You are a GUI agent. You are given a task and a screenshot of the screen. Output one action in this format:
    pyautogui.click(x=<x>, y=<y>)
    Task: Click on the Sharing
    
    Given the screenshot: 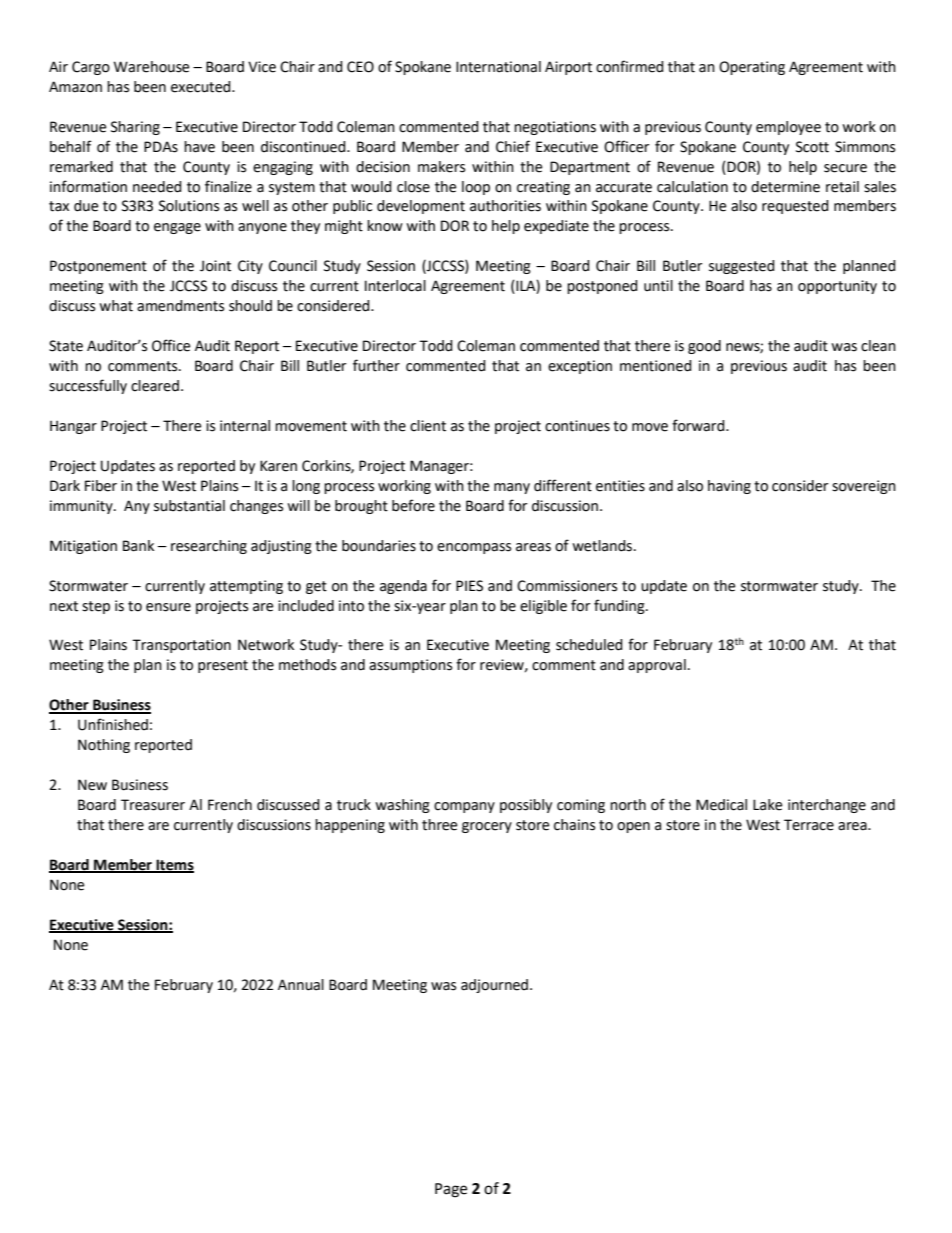 What is the action you would take?
    pyautogui.click(x=135, y=128)
